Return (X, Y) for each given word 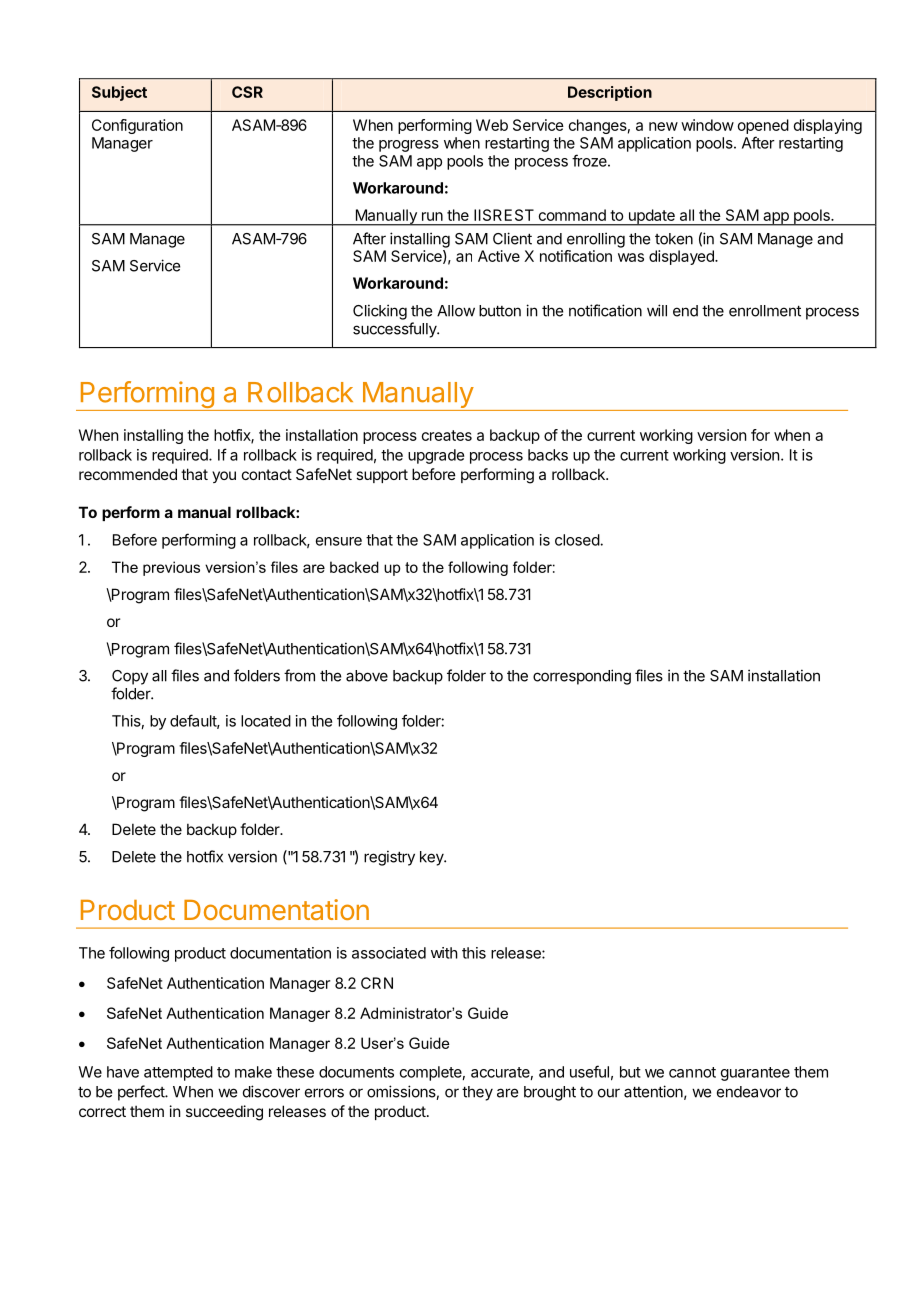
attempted (178, 1073)
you (224, 477)
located (266, 721)
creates (447, 435)
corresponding (582, 677)
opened (763, 126)
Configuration (137, 126)
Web (492, 125)
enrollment (765, 311)
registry (389, 858)
